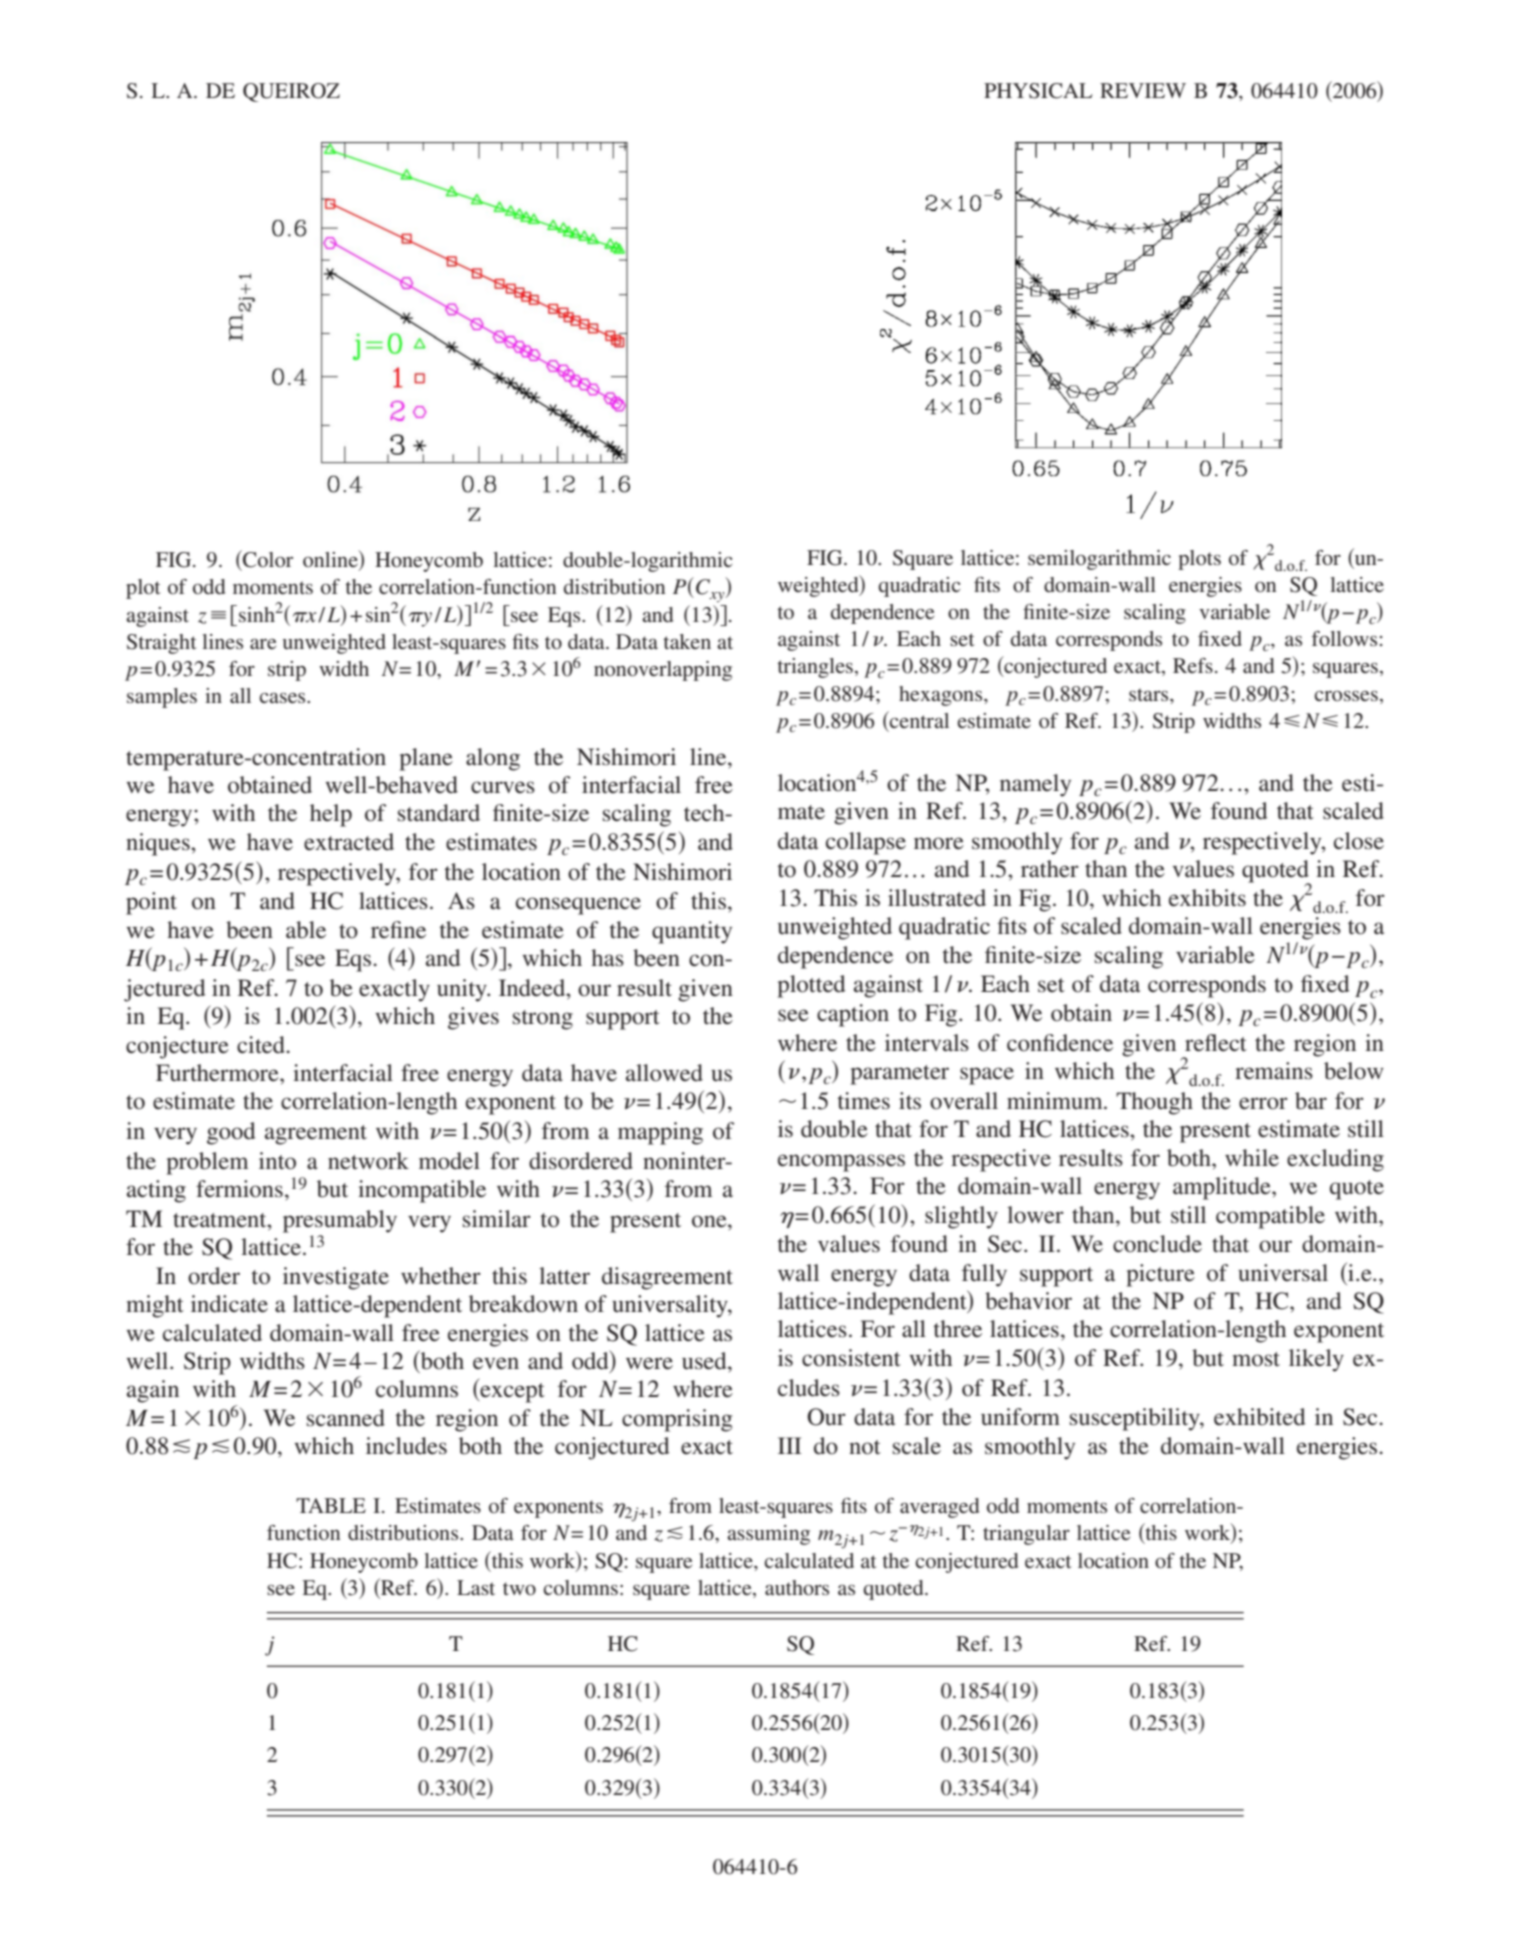 The image size is (1513, 1958). What do you see at coordinates (1038, 91) in the screenshot?
I see `PHYSICAL` at bounding box center [1038, 91].
